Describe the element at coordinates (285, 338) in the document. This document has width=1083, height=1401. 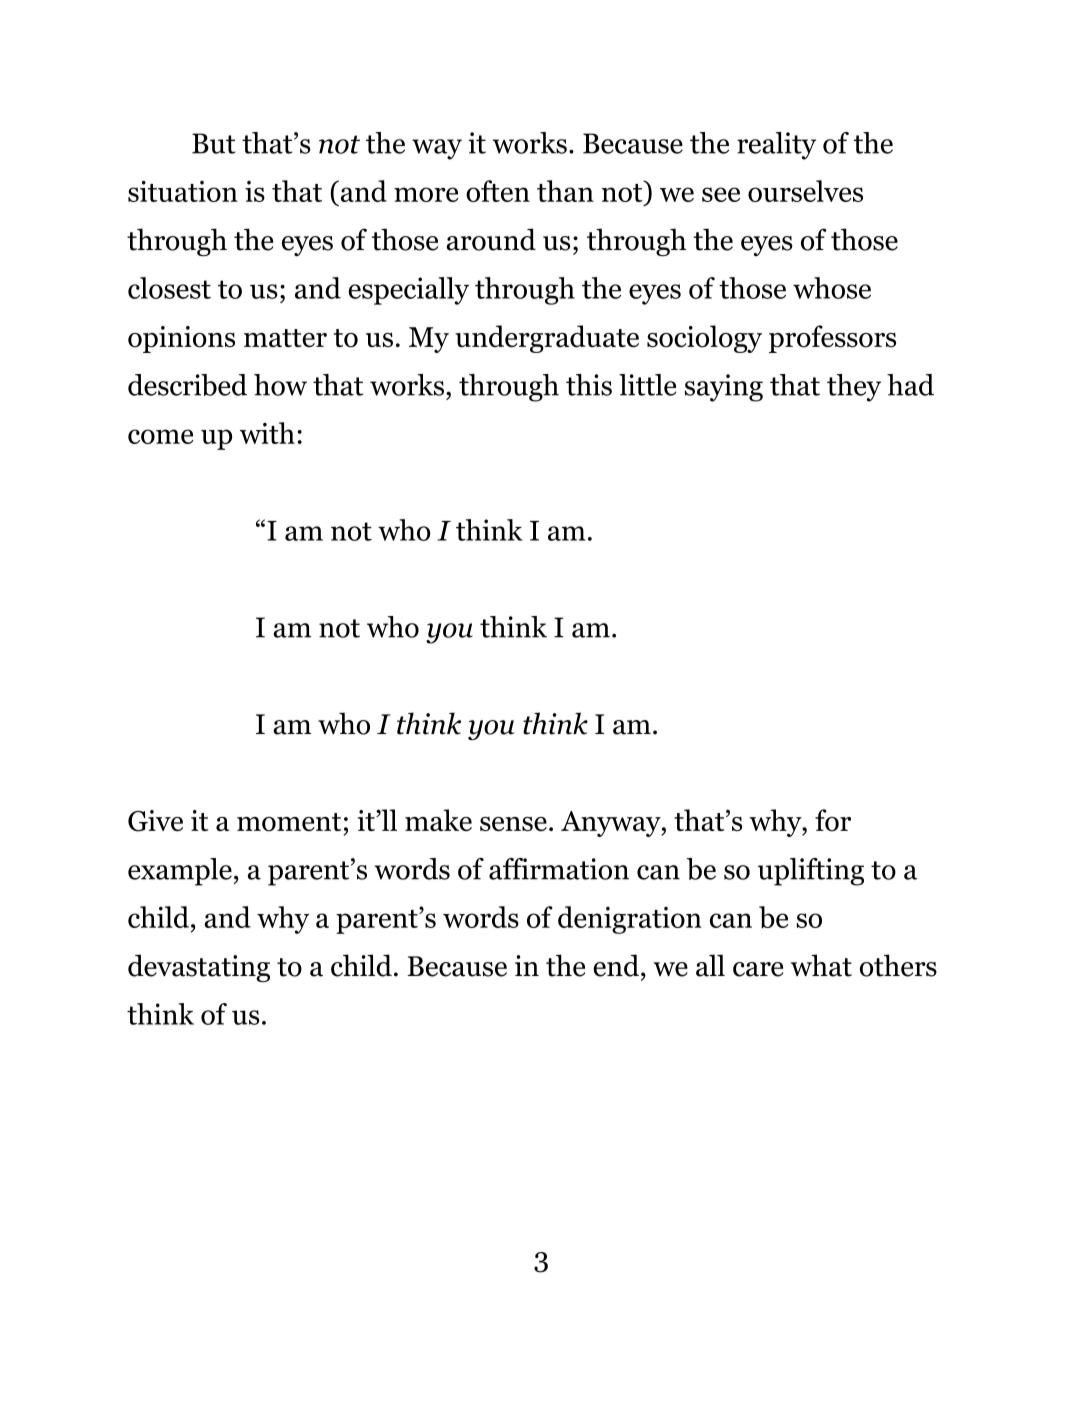
I see `matter` at that location.
